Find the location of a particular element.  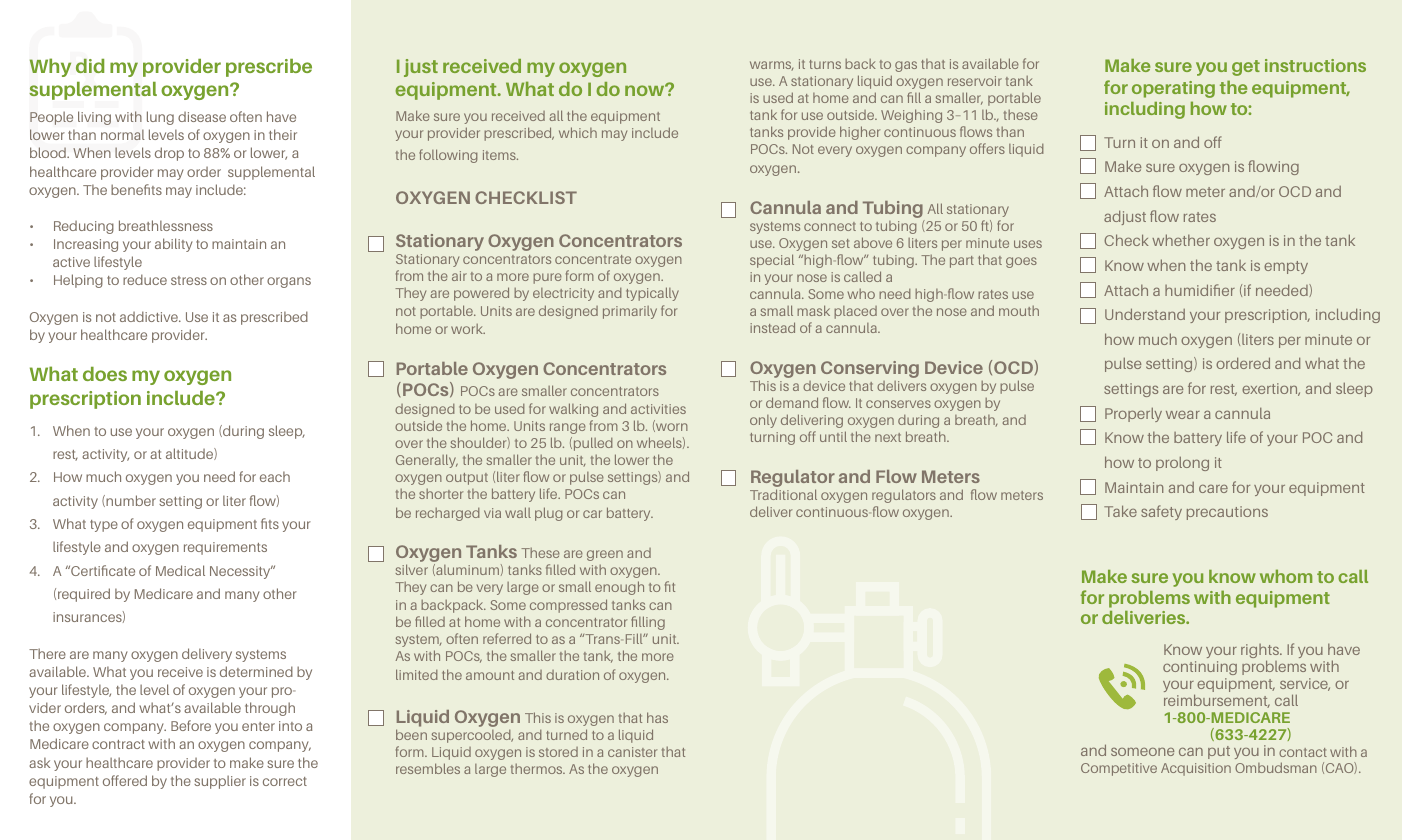

operating is located at coordinates (1173, 89).
